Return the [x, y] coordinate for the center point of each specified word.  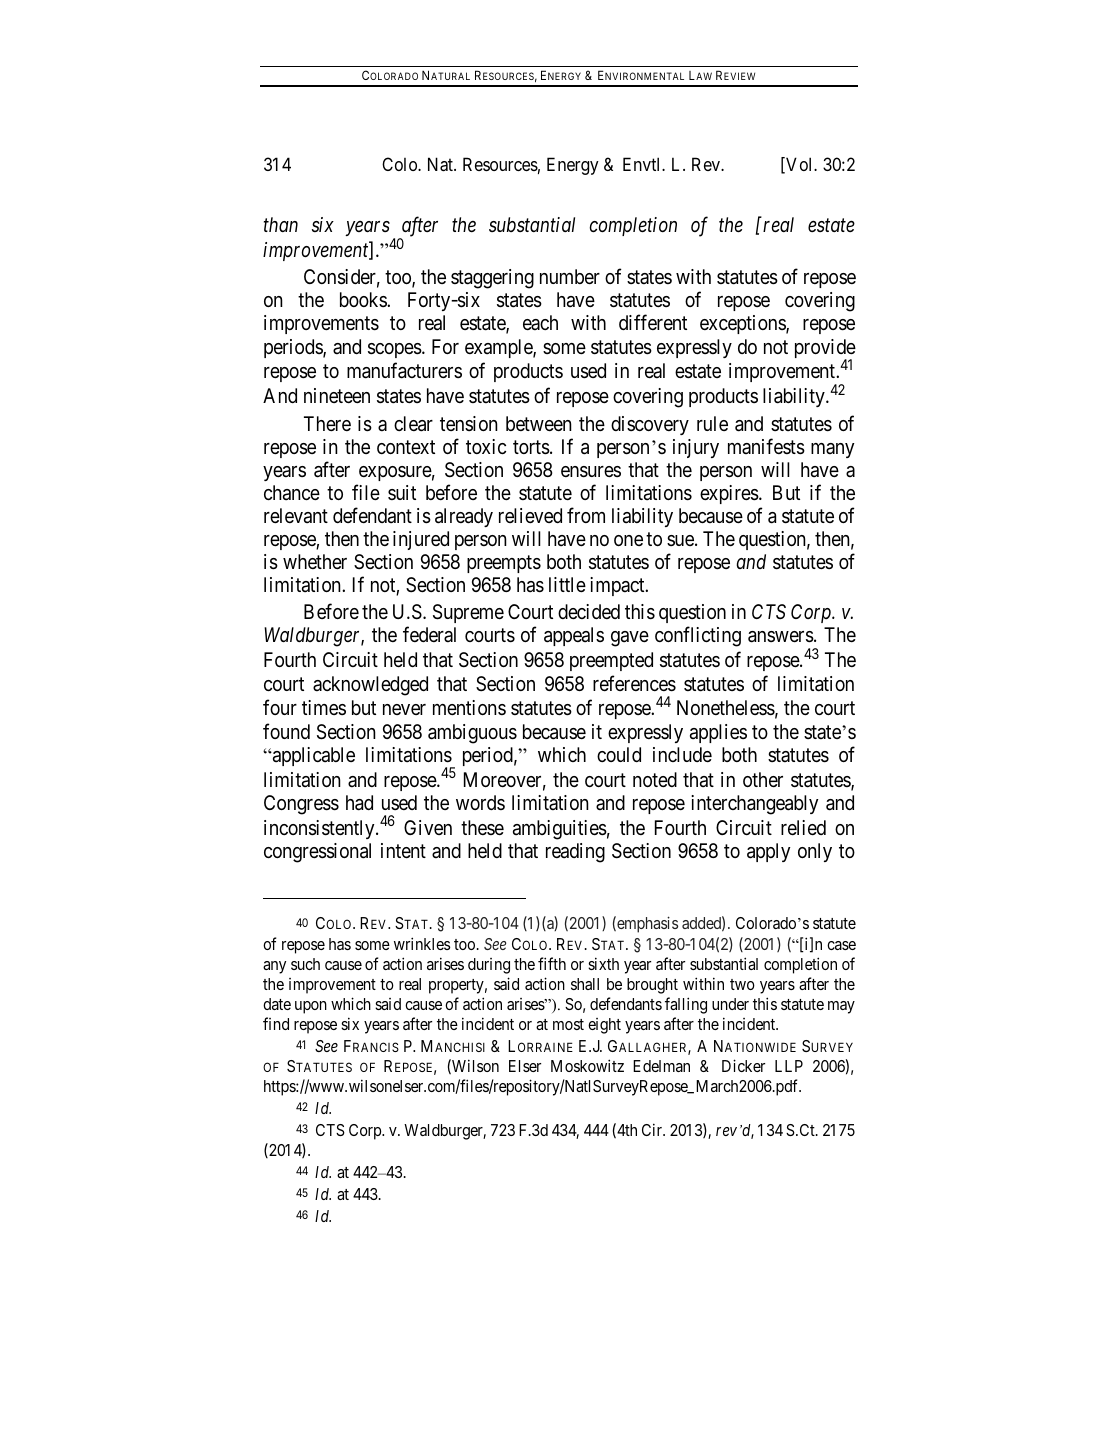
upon [311, 1007]
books [364, 299]
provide [825, 350]
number [570, 276]
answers [781, 637]
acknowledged [370, 686]
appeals [574, 636]
